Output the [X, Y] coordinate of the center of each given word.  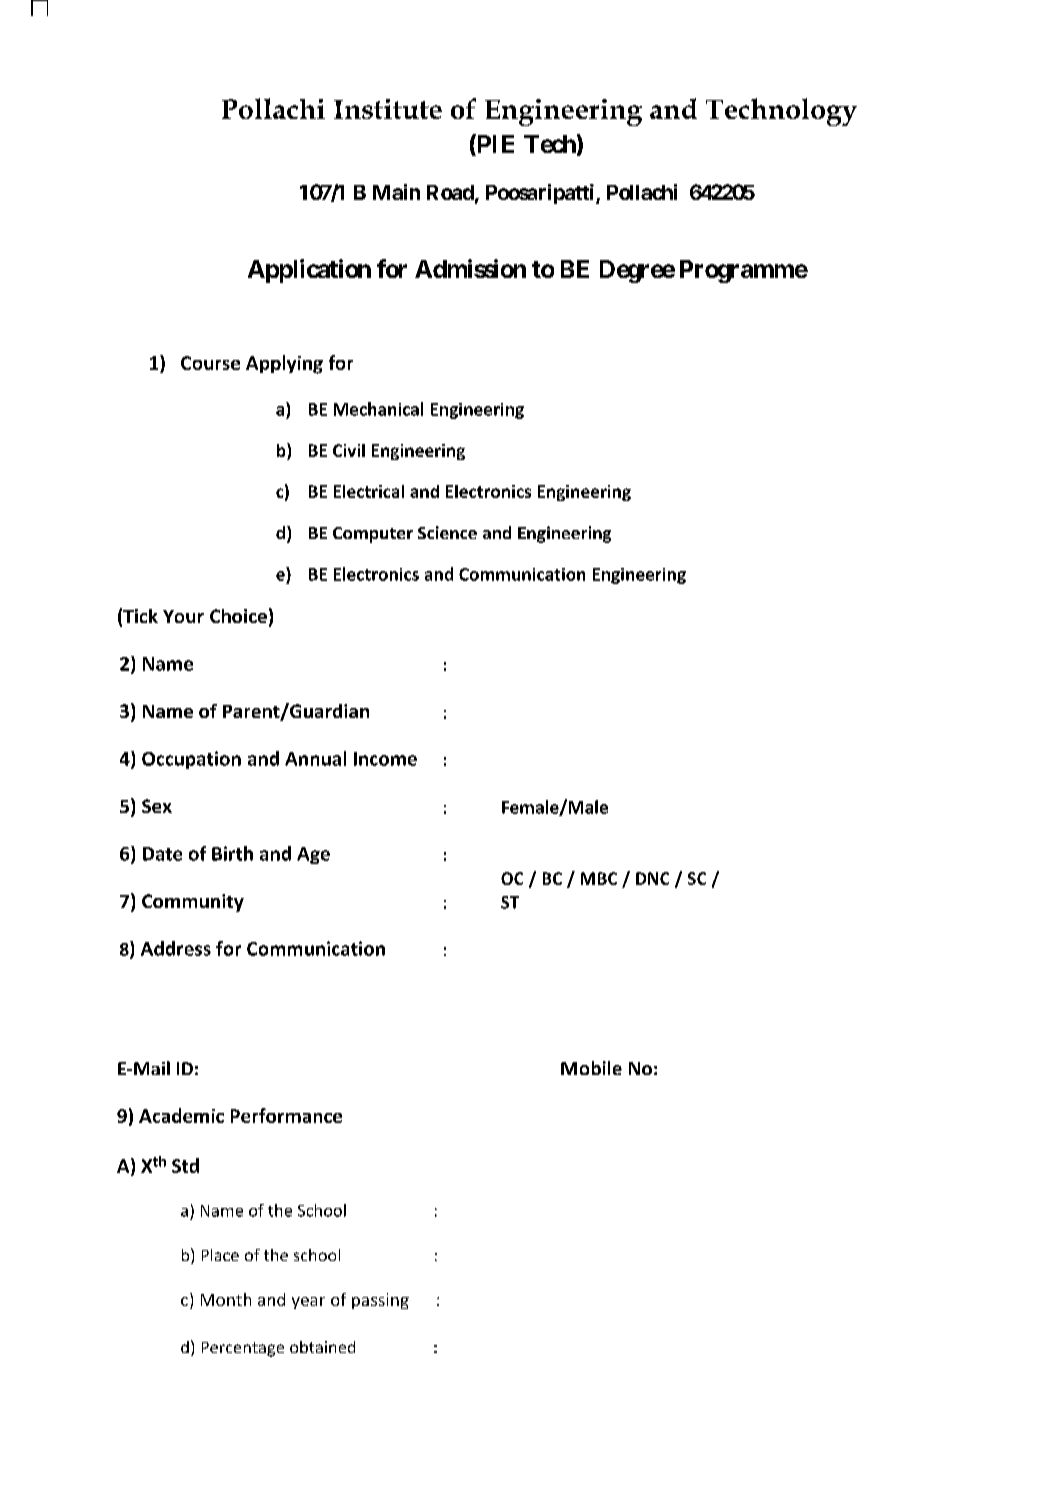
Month [226, 1299]
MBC [599, 878]
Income [385, 759]
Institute [388, 109]
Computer [373, 535]
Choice [238, 616]
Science [447, 532]
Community [193, 903]
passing [380, 1301]
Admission [470, 268]
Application [309, 271]
